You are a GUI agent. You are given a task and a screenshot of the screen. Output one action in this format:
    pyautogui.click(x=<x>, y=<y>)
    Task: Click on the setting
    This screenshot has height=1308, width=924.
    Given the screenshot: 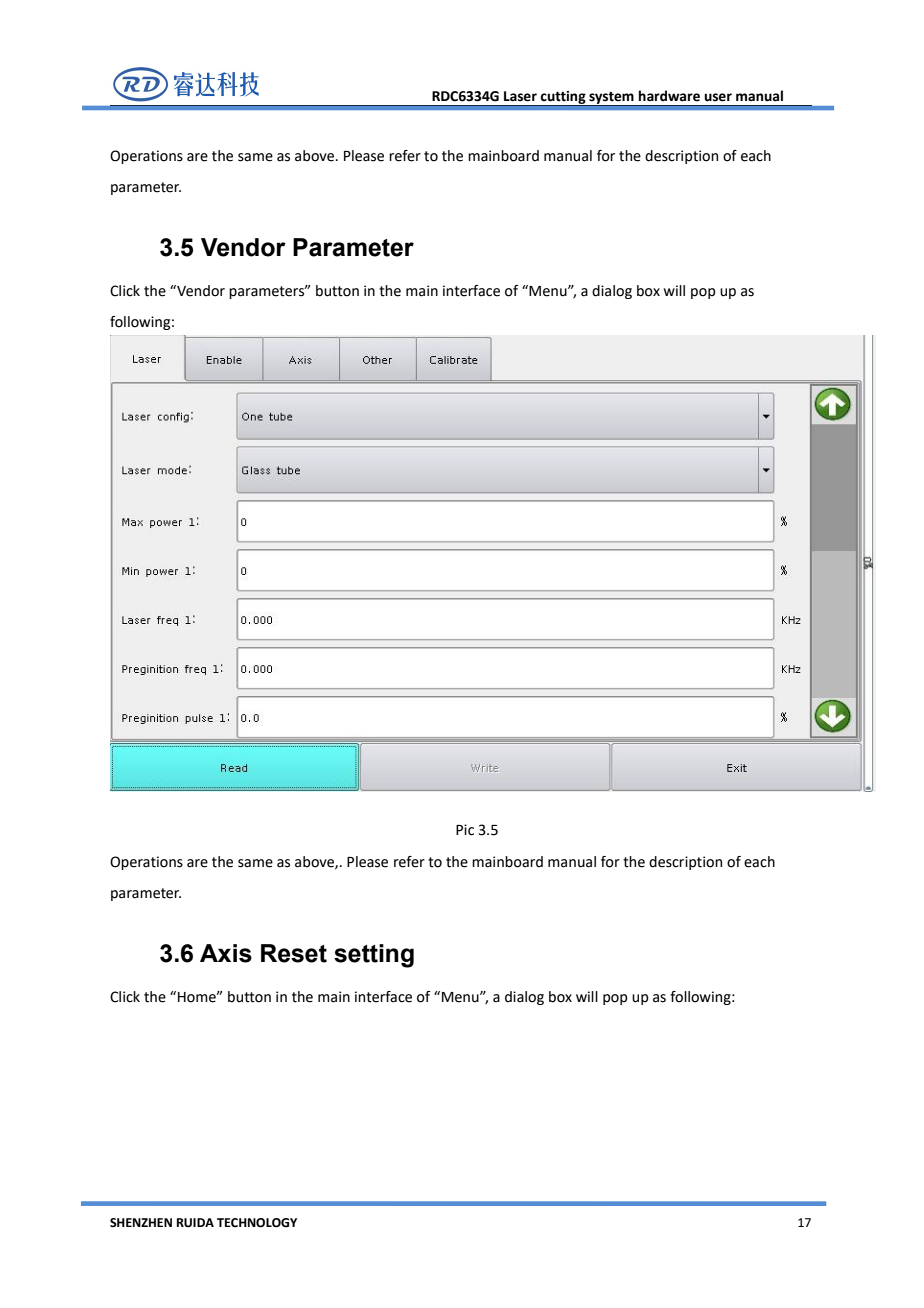 What is the action you would take?
    pyautogui.click(x=374, y=956)
